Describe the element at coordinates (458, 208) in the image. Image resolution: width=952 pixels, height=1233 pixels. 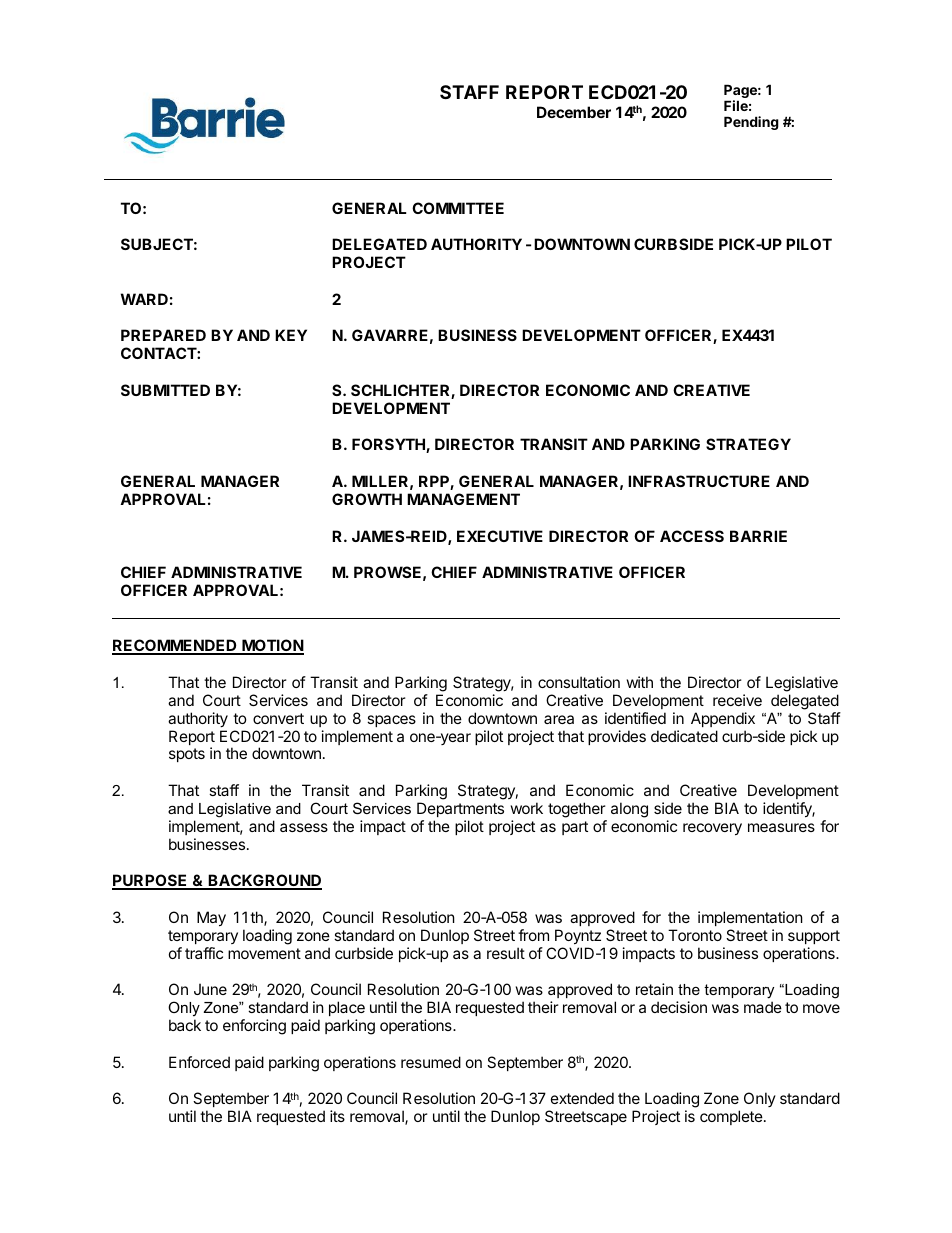
I see `COMMITTEE` at that location.
